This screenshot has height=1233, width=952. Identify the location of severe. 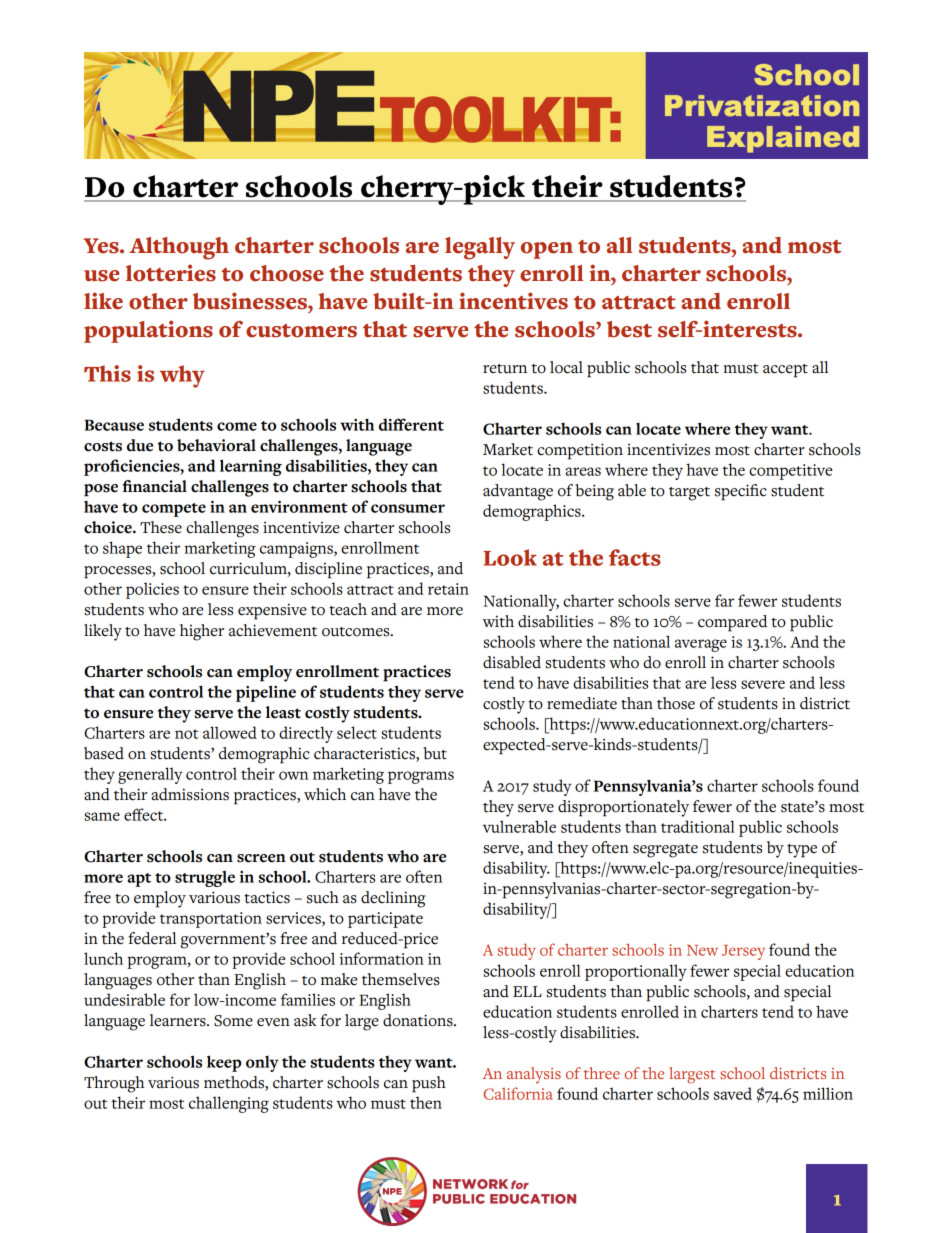
(763, 684).
